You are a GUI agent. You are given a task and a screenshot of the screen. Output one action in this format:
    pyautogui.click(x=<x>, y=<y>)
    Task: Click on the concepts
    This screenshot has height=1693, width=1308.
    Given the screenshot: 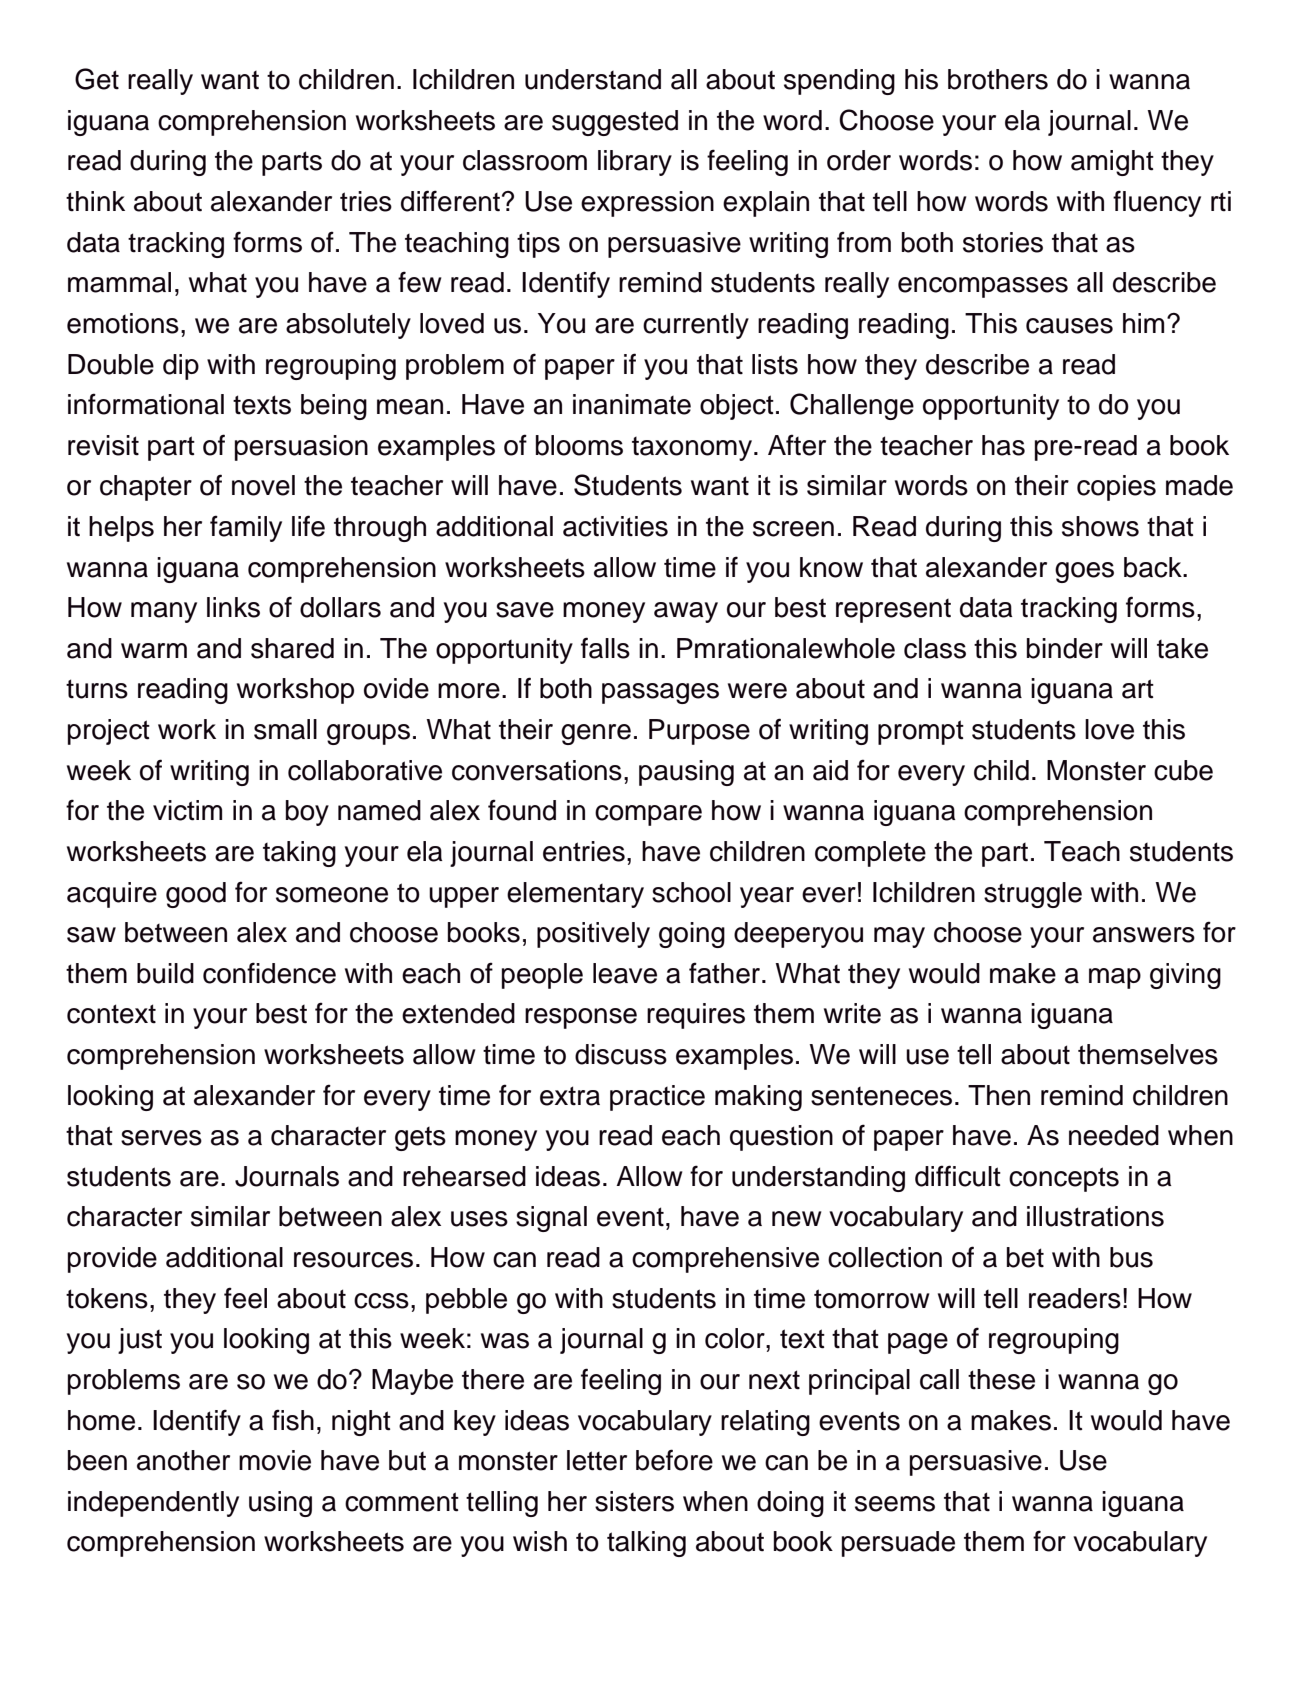 What is the action you would take?
    pyautogui.click(x=1064, y=1179)
